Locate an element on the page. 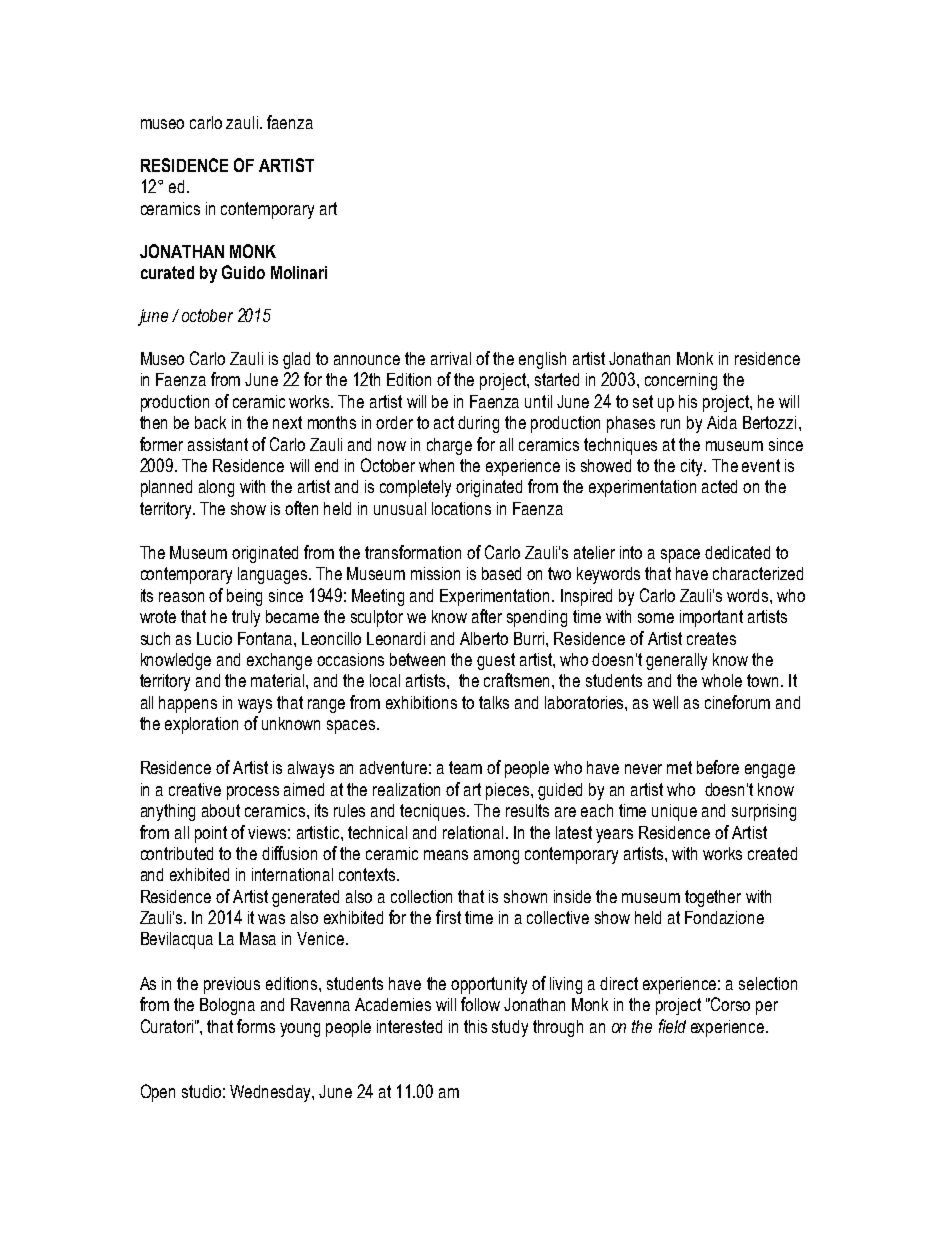  arrival is located at coordinates (451, 358).
